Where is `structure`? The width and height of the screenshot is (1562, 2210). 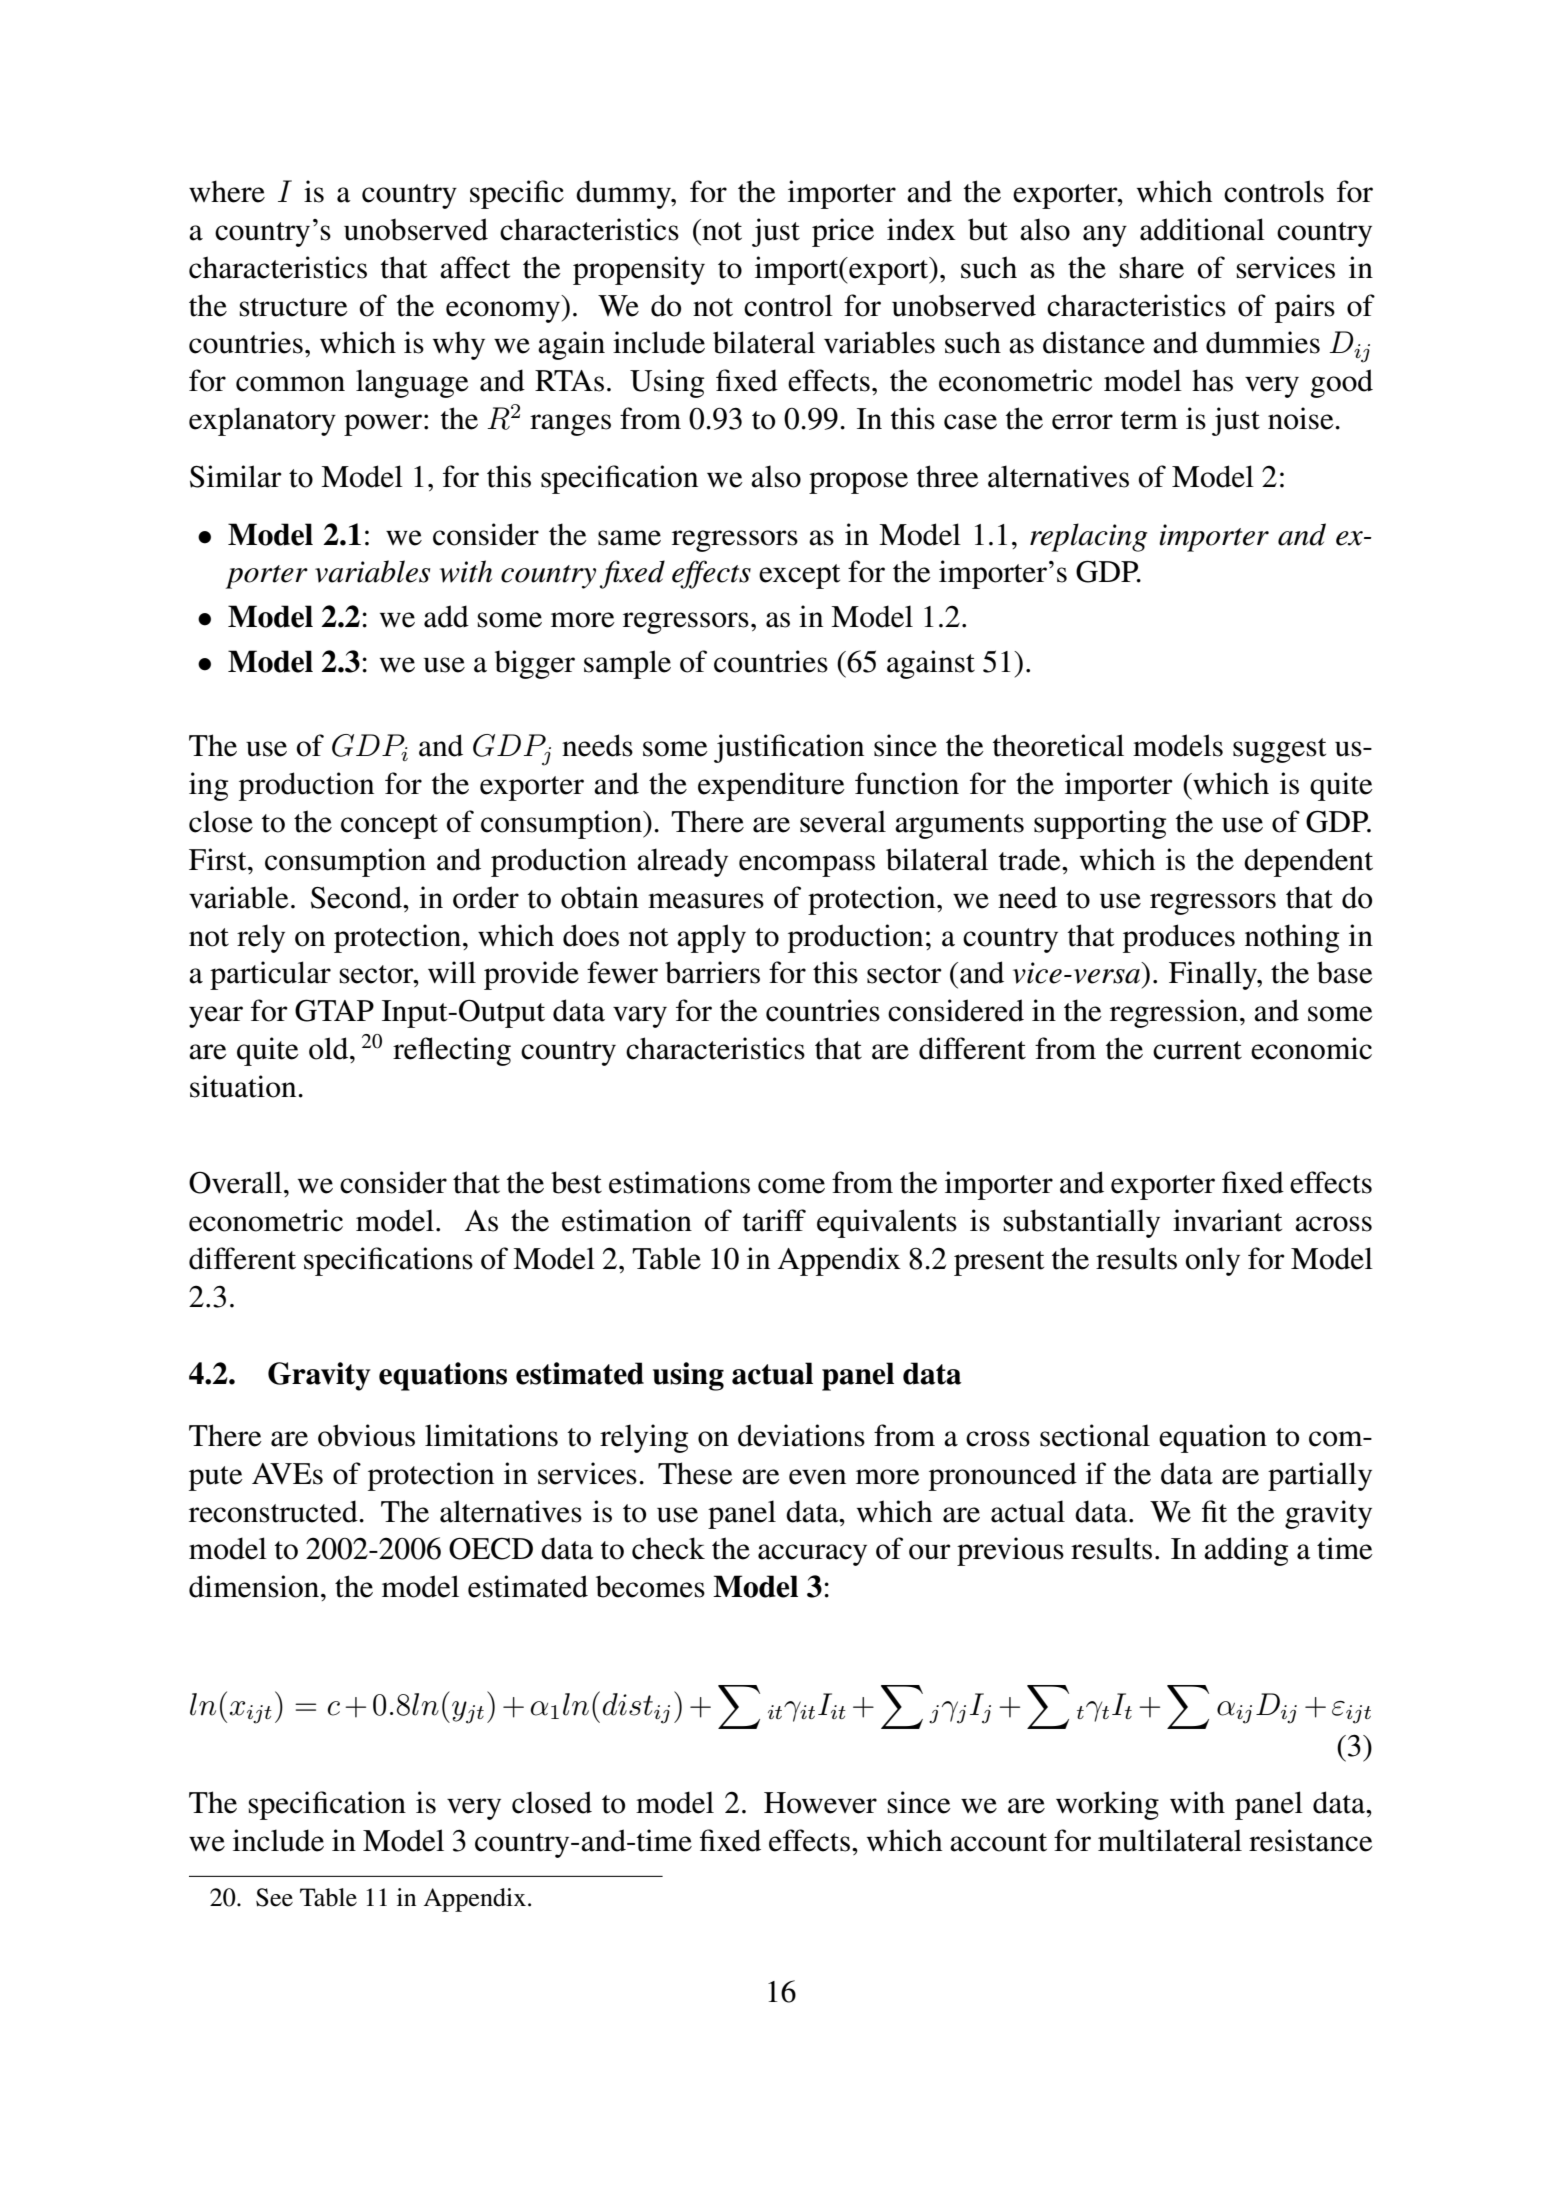 structure is located at coordinates (294, 307).
